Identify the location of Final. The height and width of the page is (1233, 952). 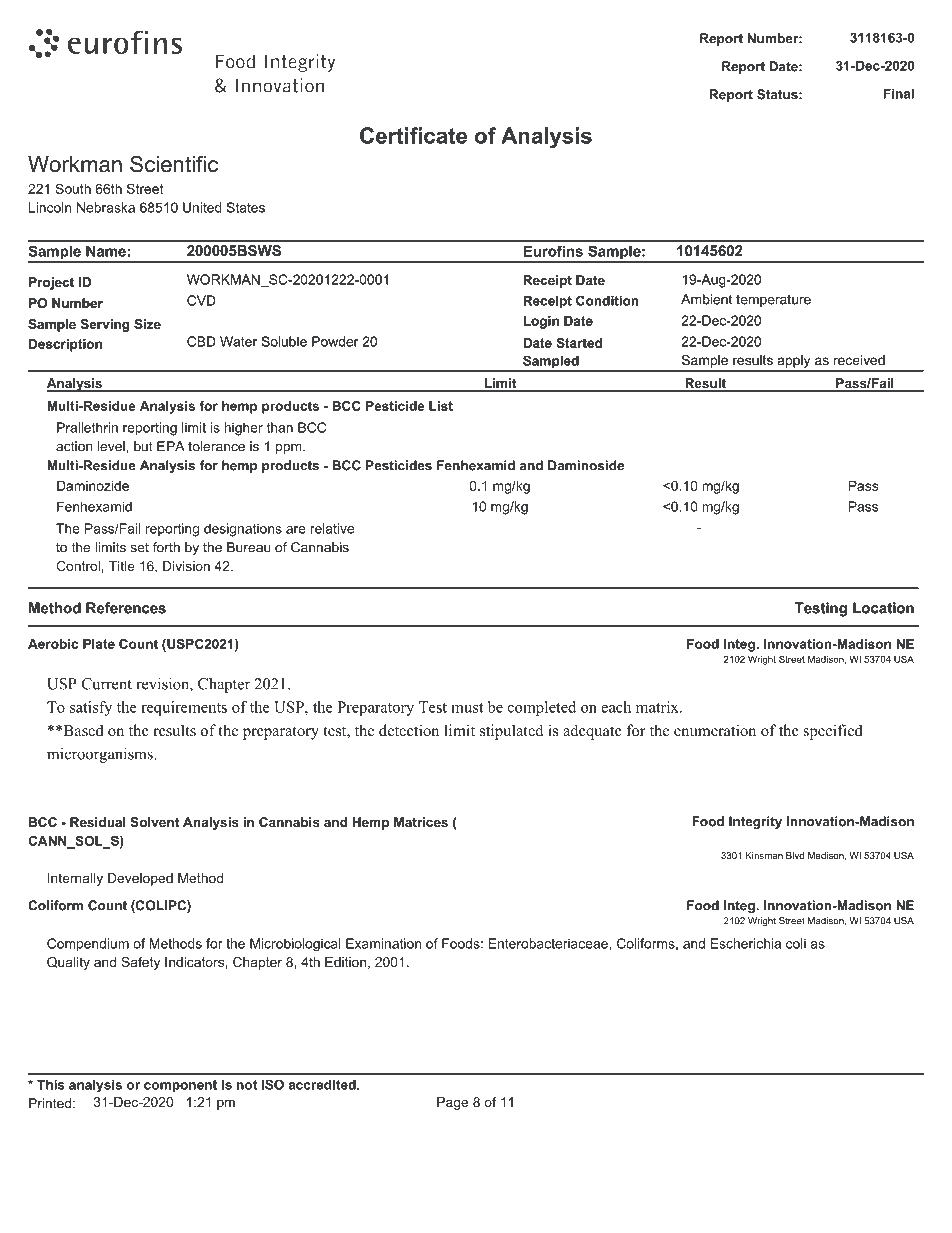
(898, 93).
